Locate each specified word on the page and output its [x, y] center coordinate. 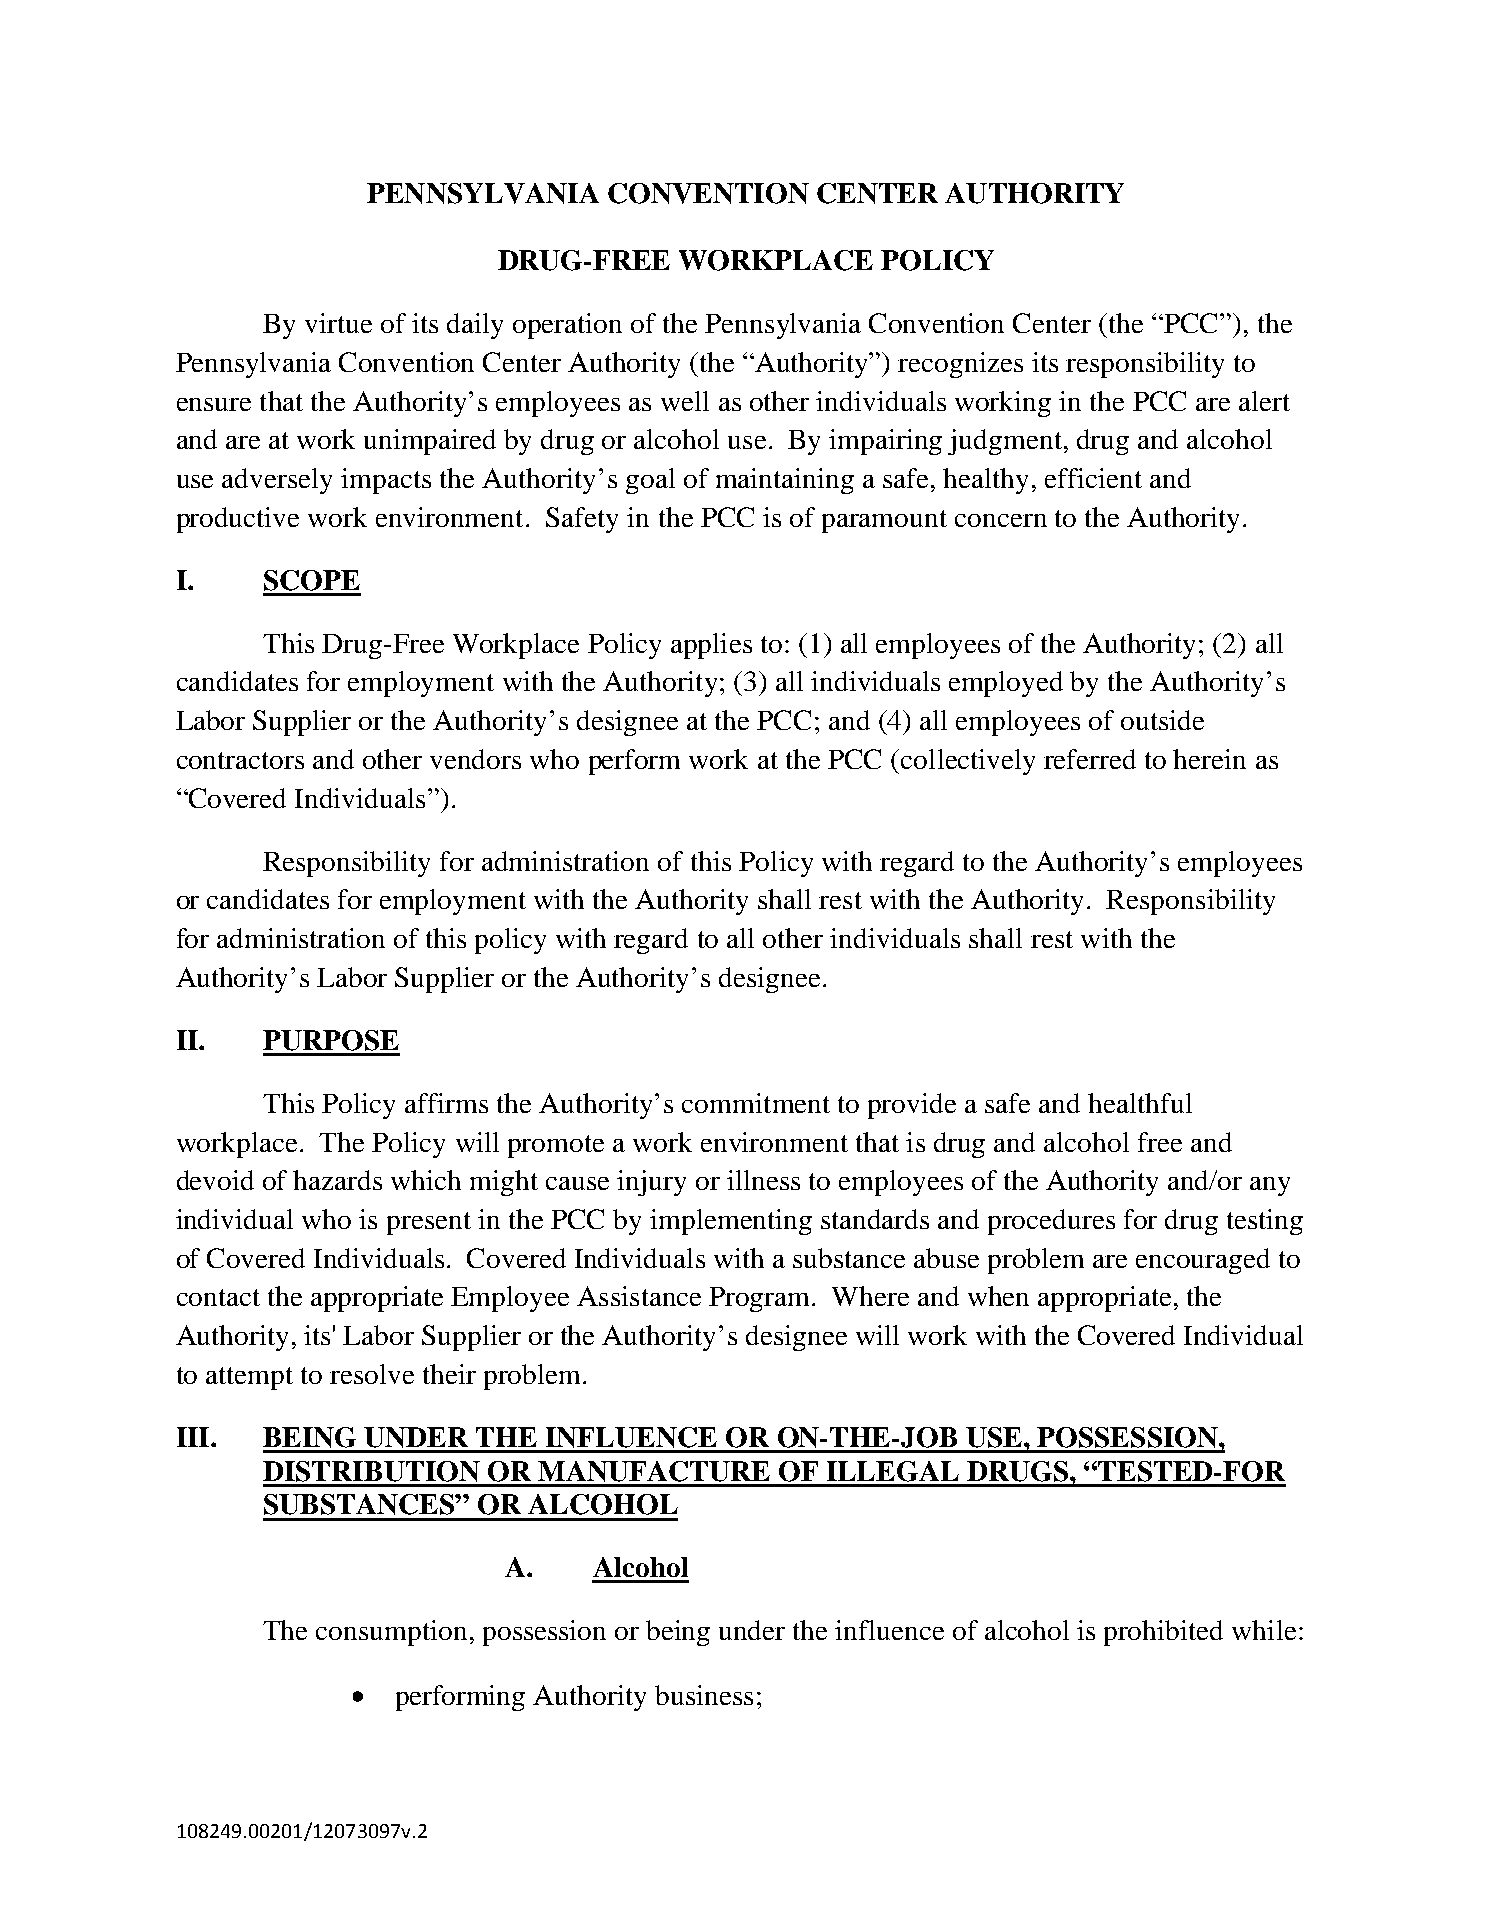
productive [238, 520]
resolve [372, 1374]
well [685, 401]
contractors [240, 760]
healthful [1140, 1103]
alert [1264, 401]
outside [1162, 720]
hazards [337, 1180]
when [998, 1296]
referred [1090, 759]
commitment [756, 1103]
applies [711, 646]
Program [761, 1299]
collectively [968, 762]
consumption [391, 1633]
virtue [338, 323]
